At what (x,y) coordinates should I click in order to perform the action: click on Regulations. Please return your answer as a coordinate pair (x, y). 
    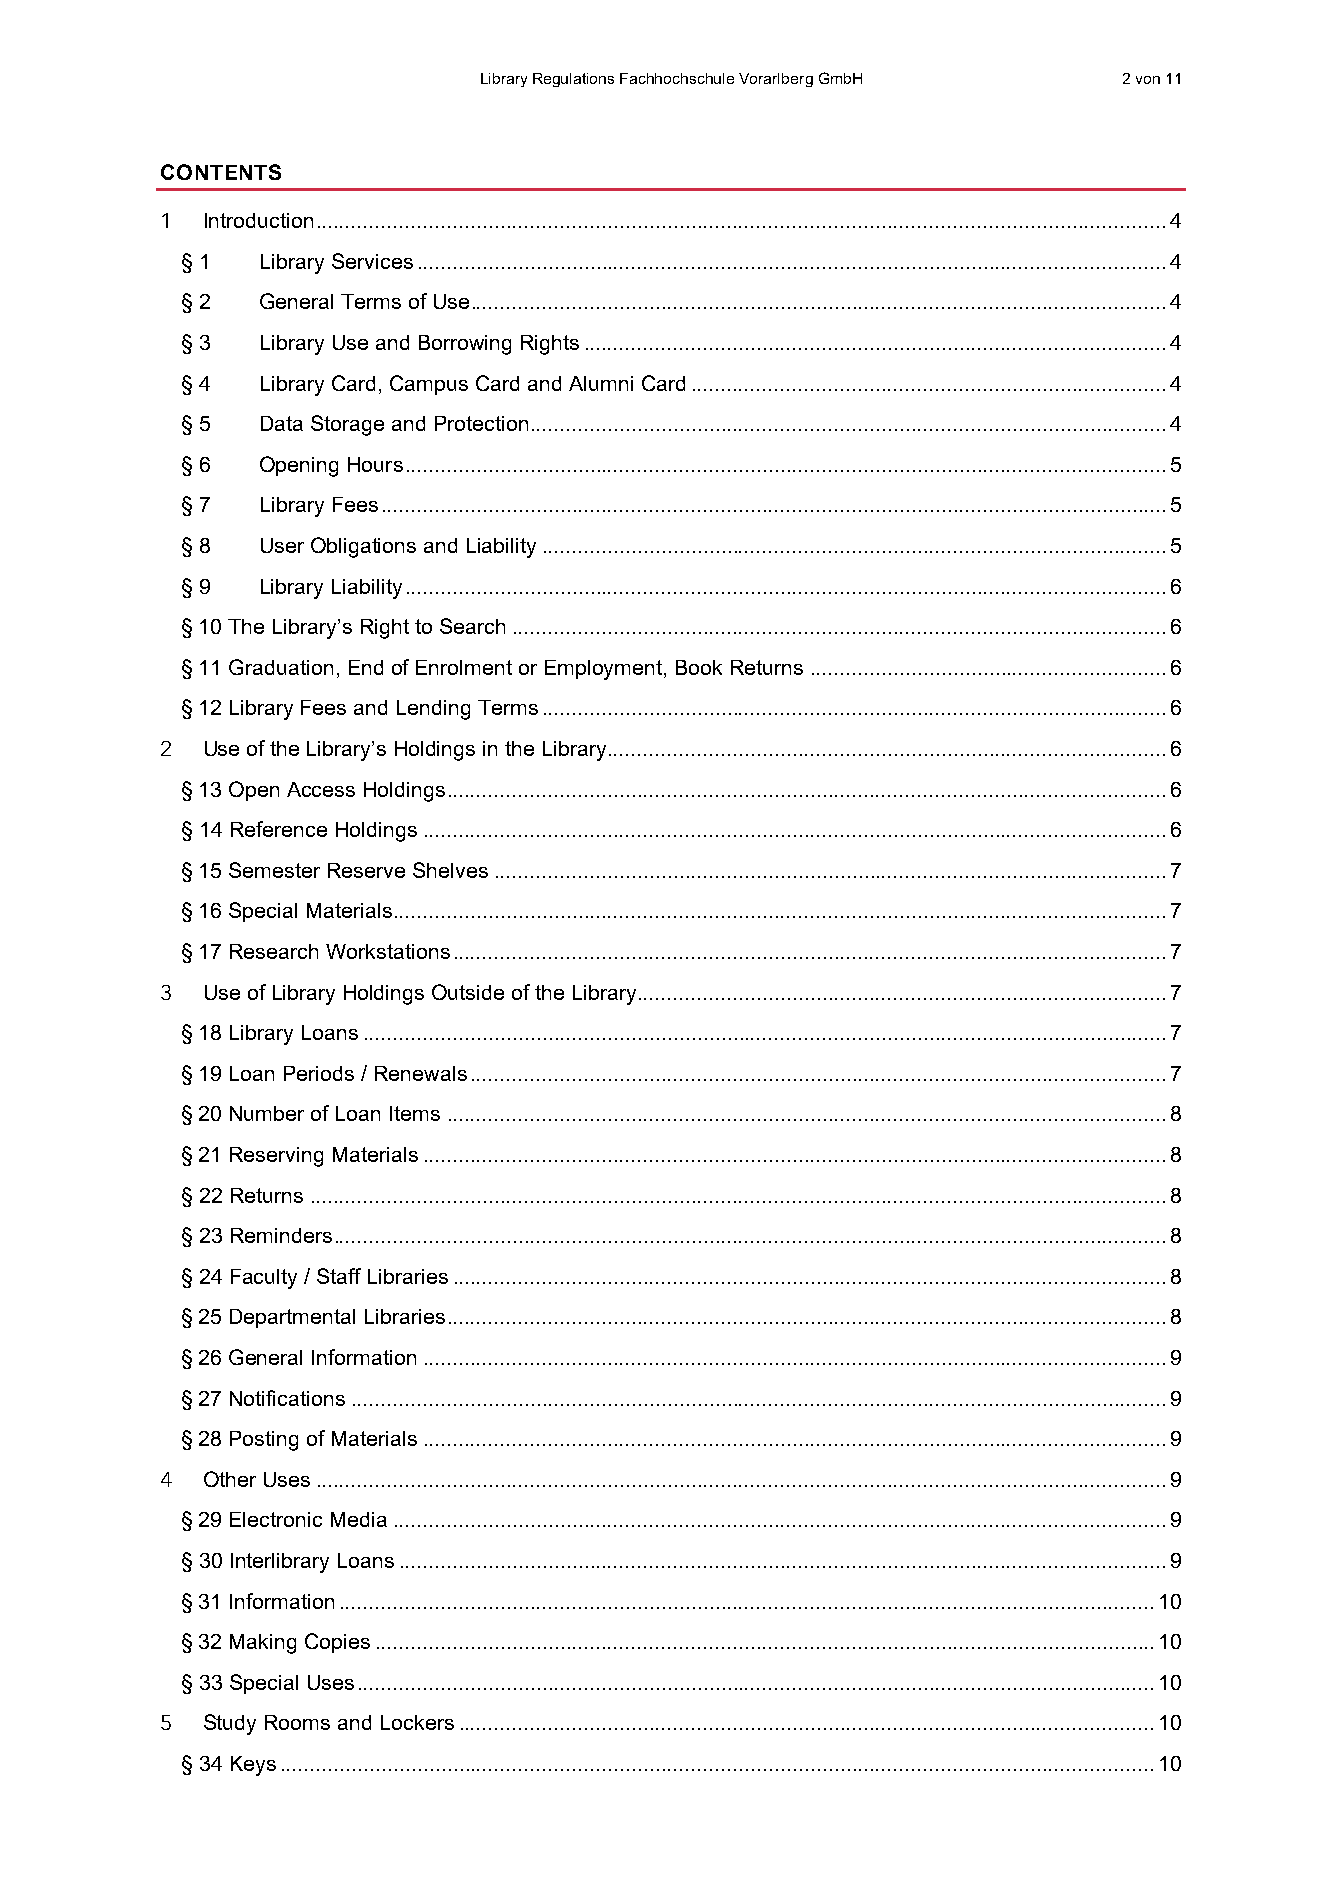
    Looking at the image, I should click on (573, 80).
